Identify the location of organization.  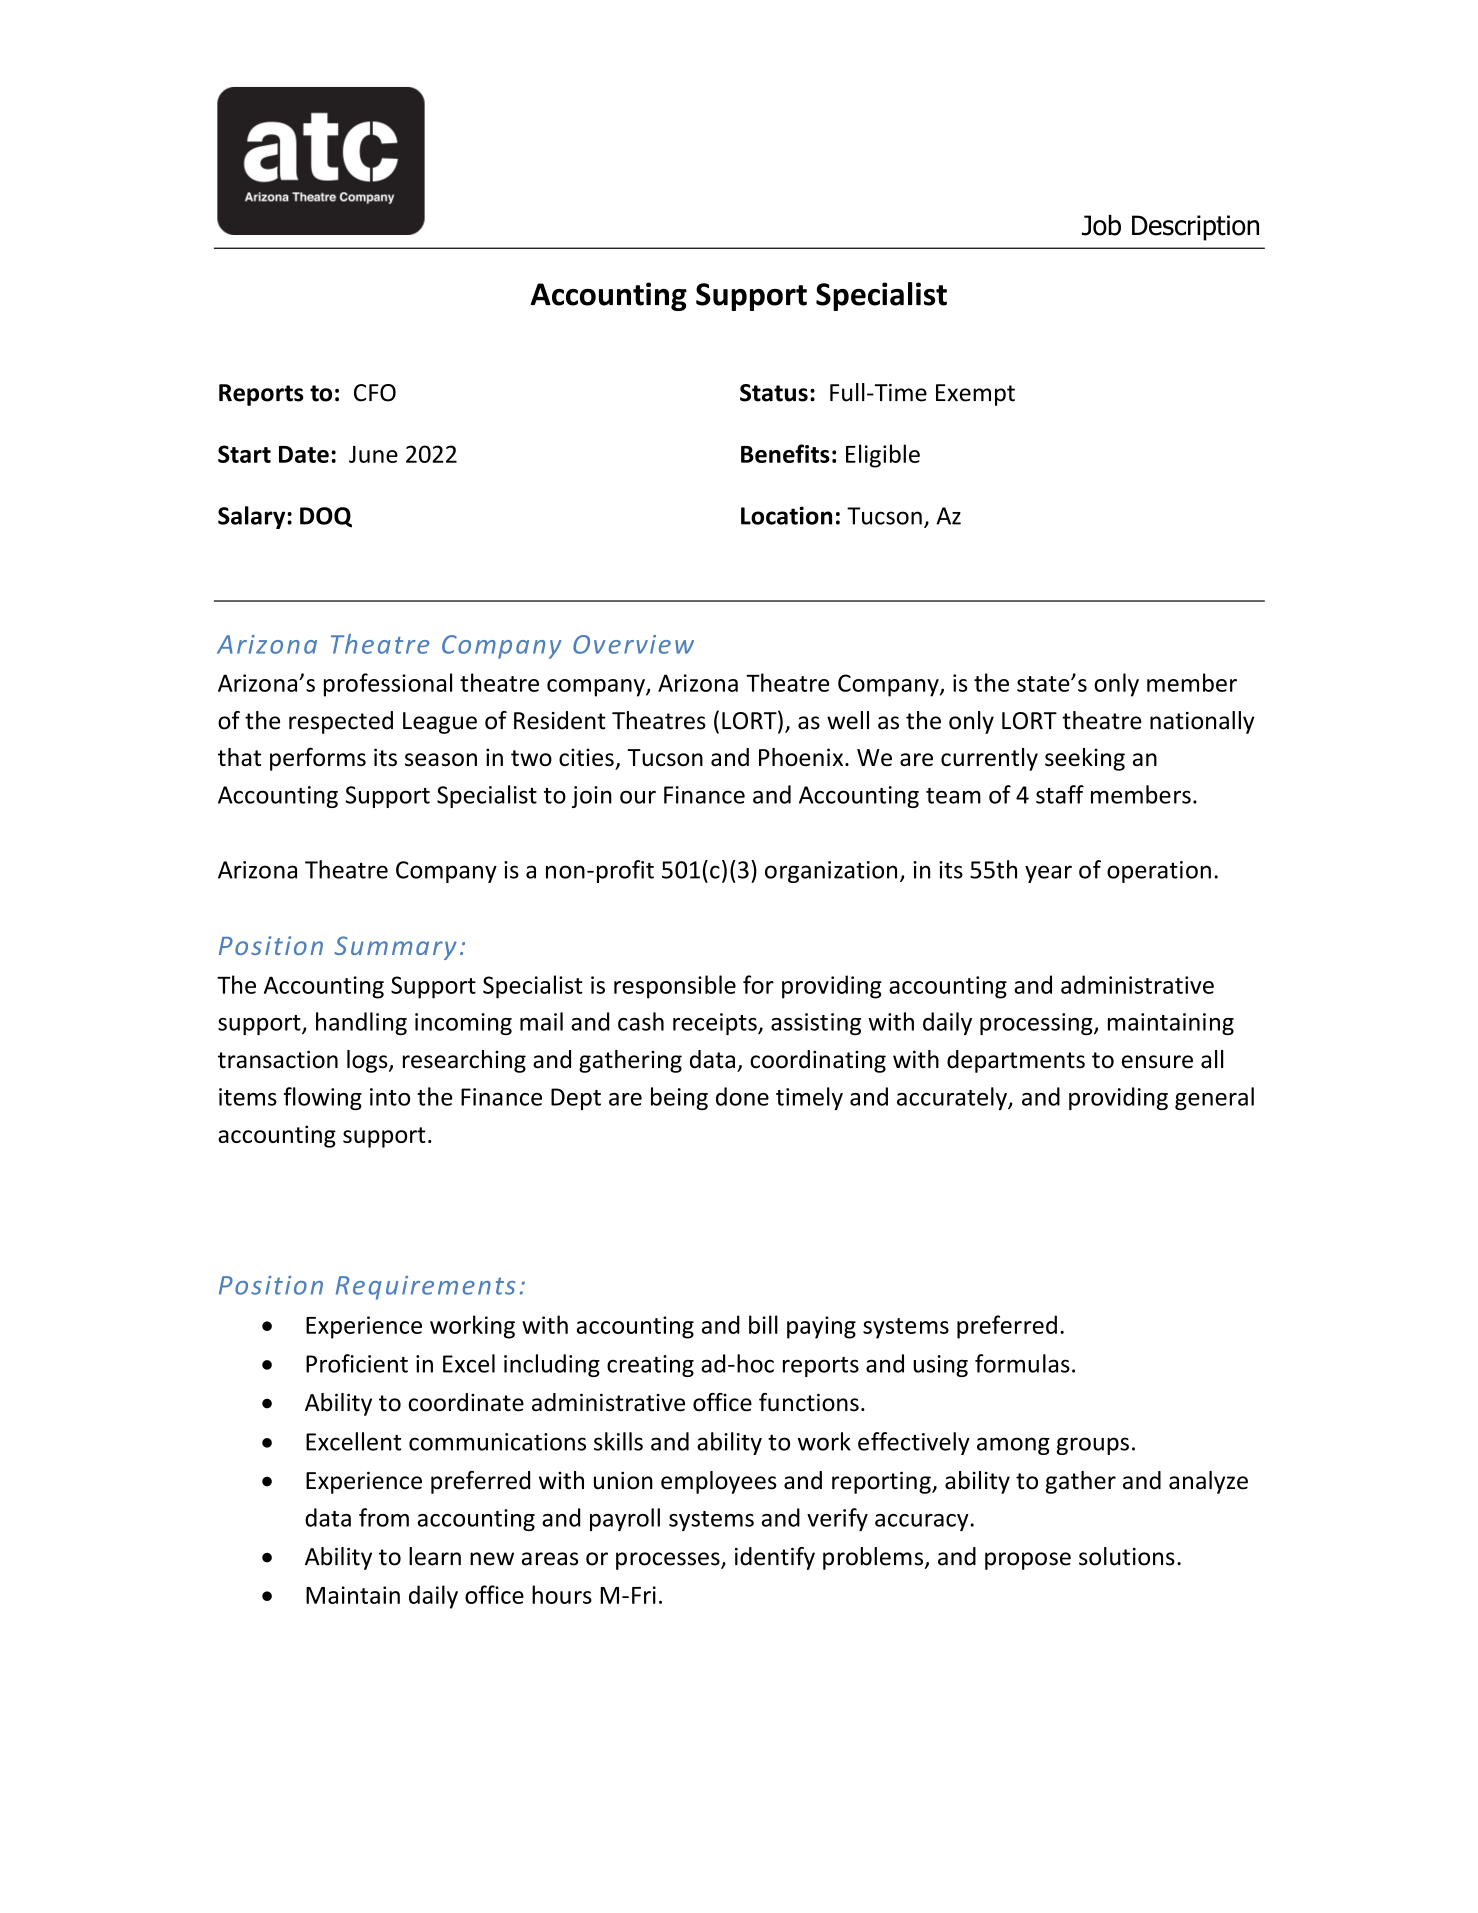
(831, 872).
